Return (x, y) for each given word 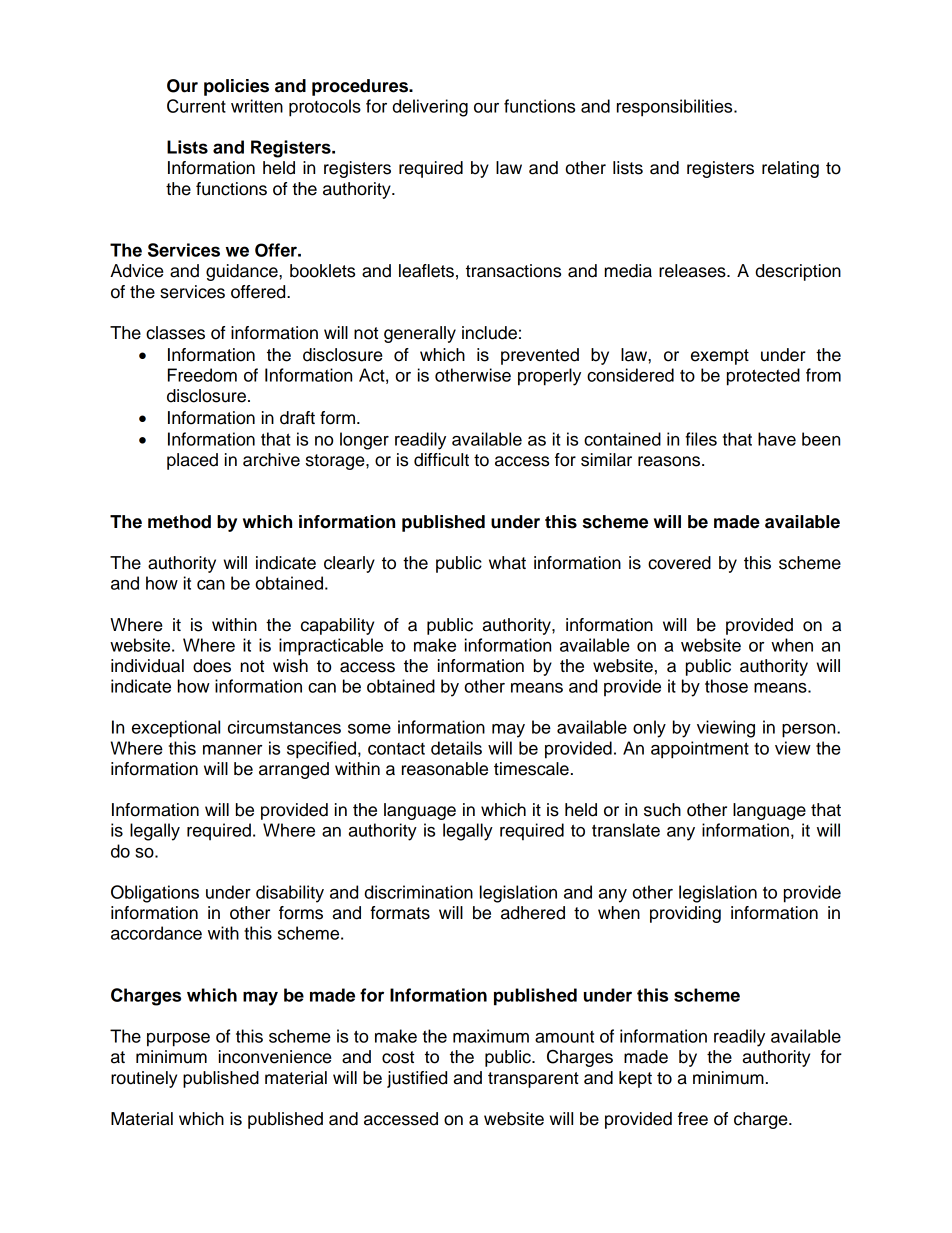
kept (635, 1079)
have (777, 439)
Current (196, 106)
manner (232, 750)
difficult (441, 460)
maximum (491, 1036)
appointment (700, 750)
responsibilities (676, 108)
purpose (178, 1040)
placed (192, 461)
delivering (430, 108)
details (456, 748)
